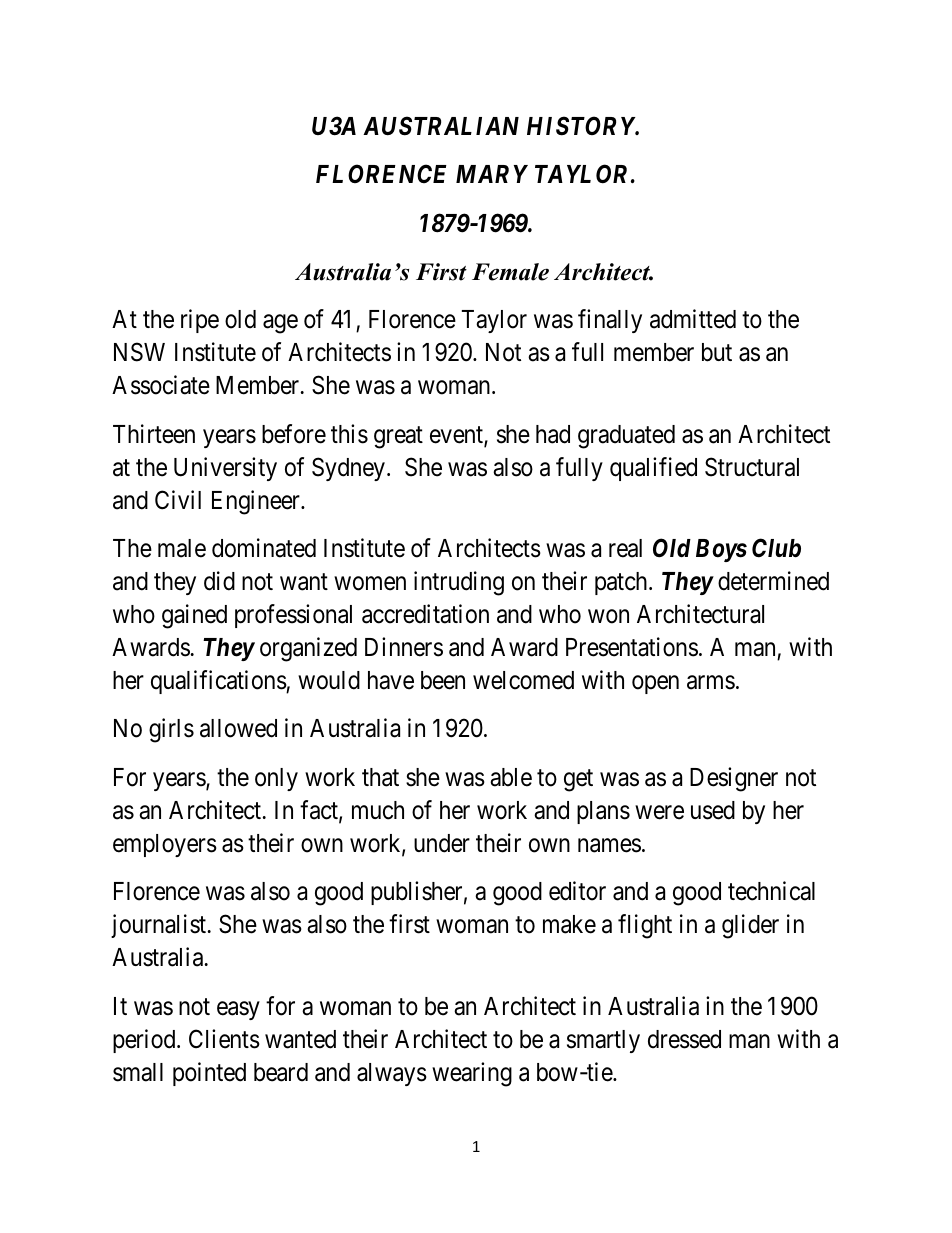  Describe the element at coordinates (632, 647) in the screenshot. I see `Presentations` at that location.
